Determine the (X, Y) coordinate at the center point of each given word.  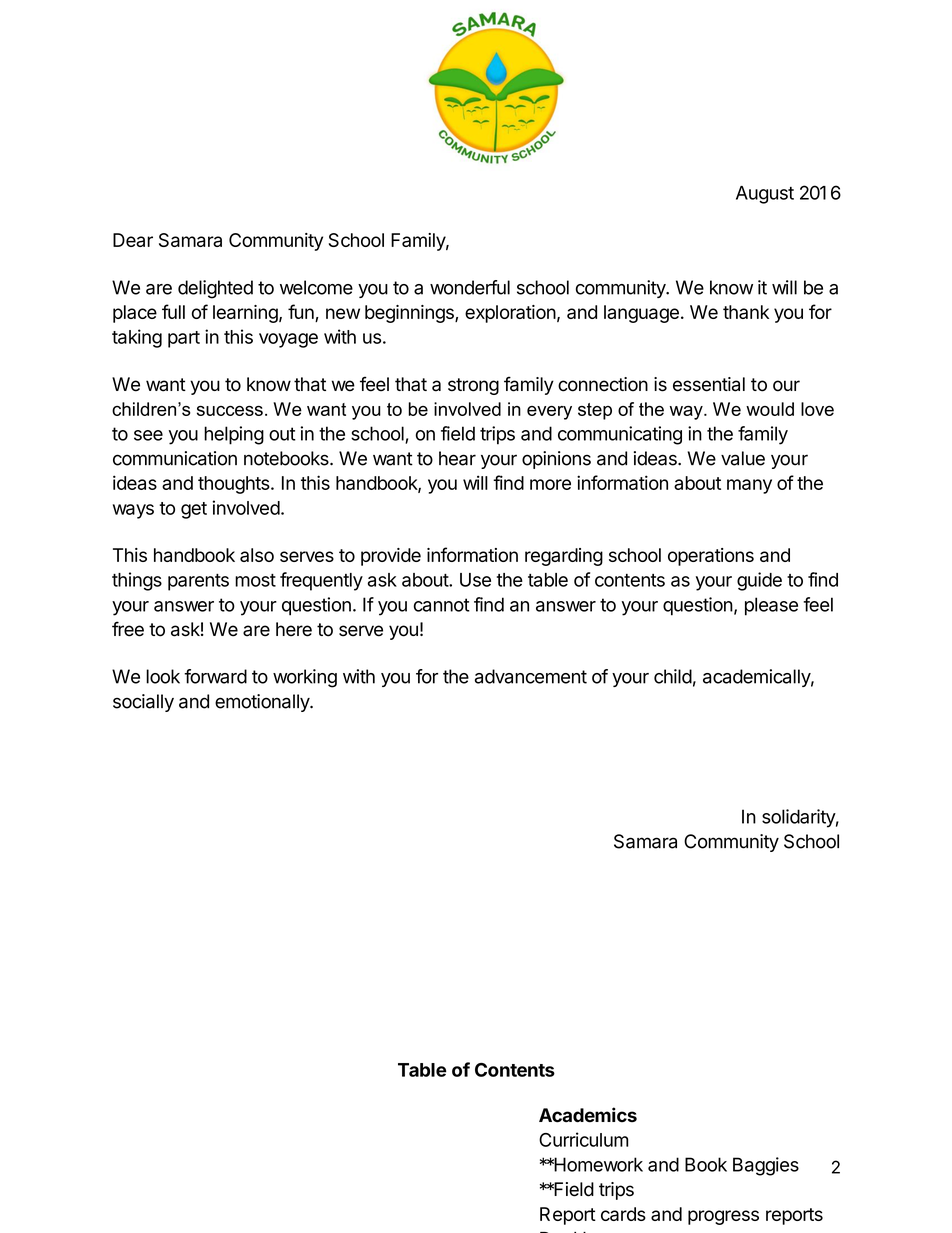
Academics (588, 1115)
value (743, 458)
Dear (133, 240)
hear (457, 458)
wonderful (470, 287)
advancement (531, 676)
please (771, 606)
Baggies (766, 1166)
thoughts (235, 485)
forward (215, 676)
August (765, 195)
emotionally (263, 703)
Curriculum (583, 1139)
